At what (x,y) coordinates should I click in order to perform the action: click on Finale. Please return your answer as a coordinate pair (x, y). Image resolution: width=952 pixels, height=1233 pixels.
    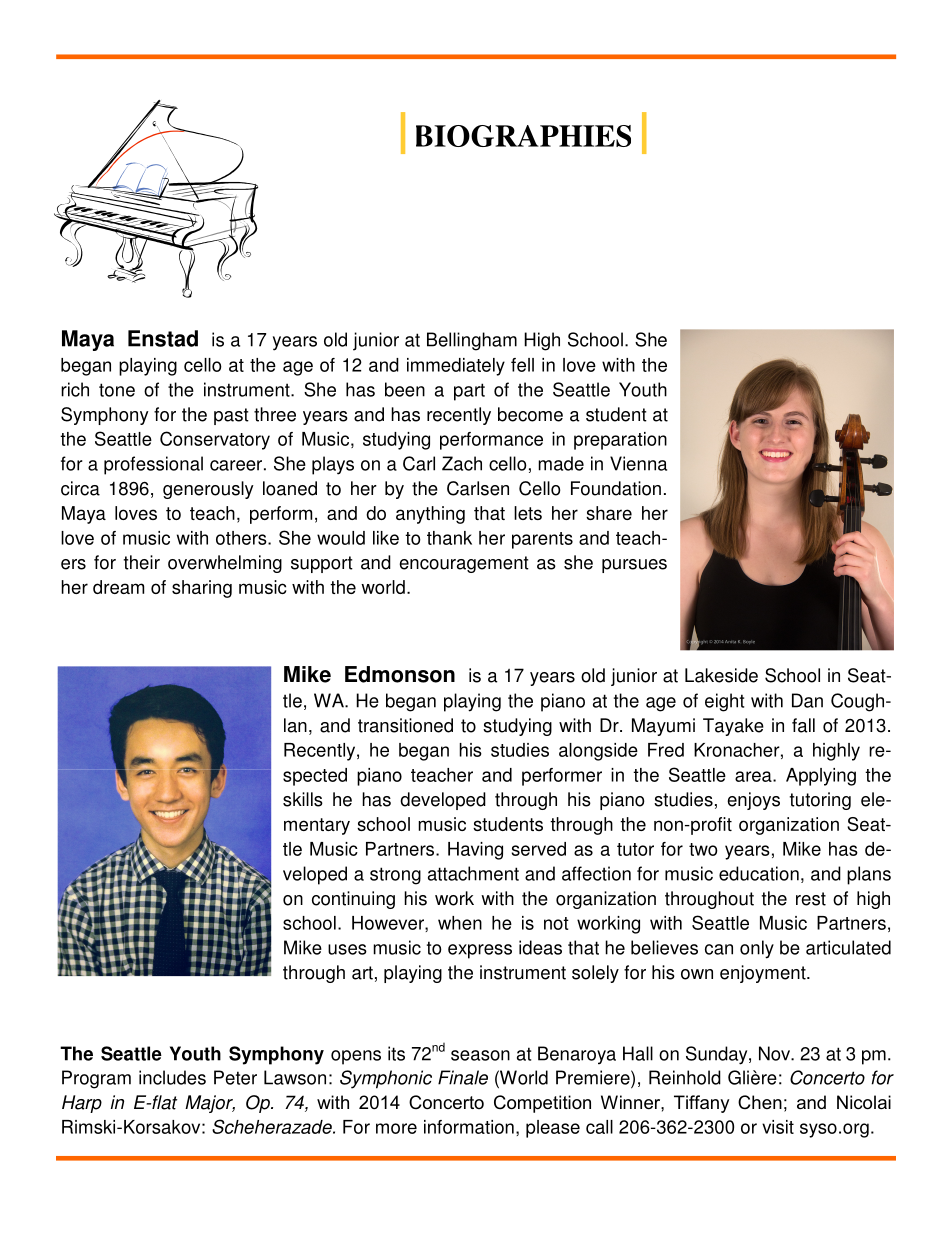
    Looking at the image, I should click on (463, 1077).
